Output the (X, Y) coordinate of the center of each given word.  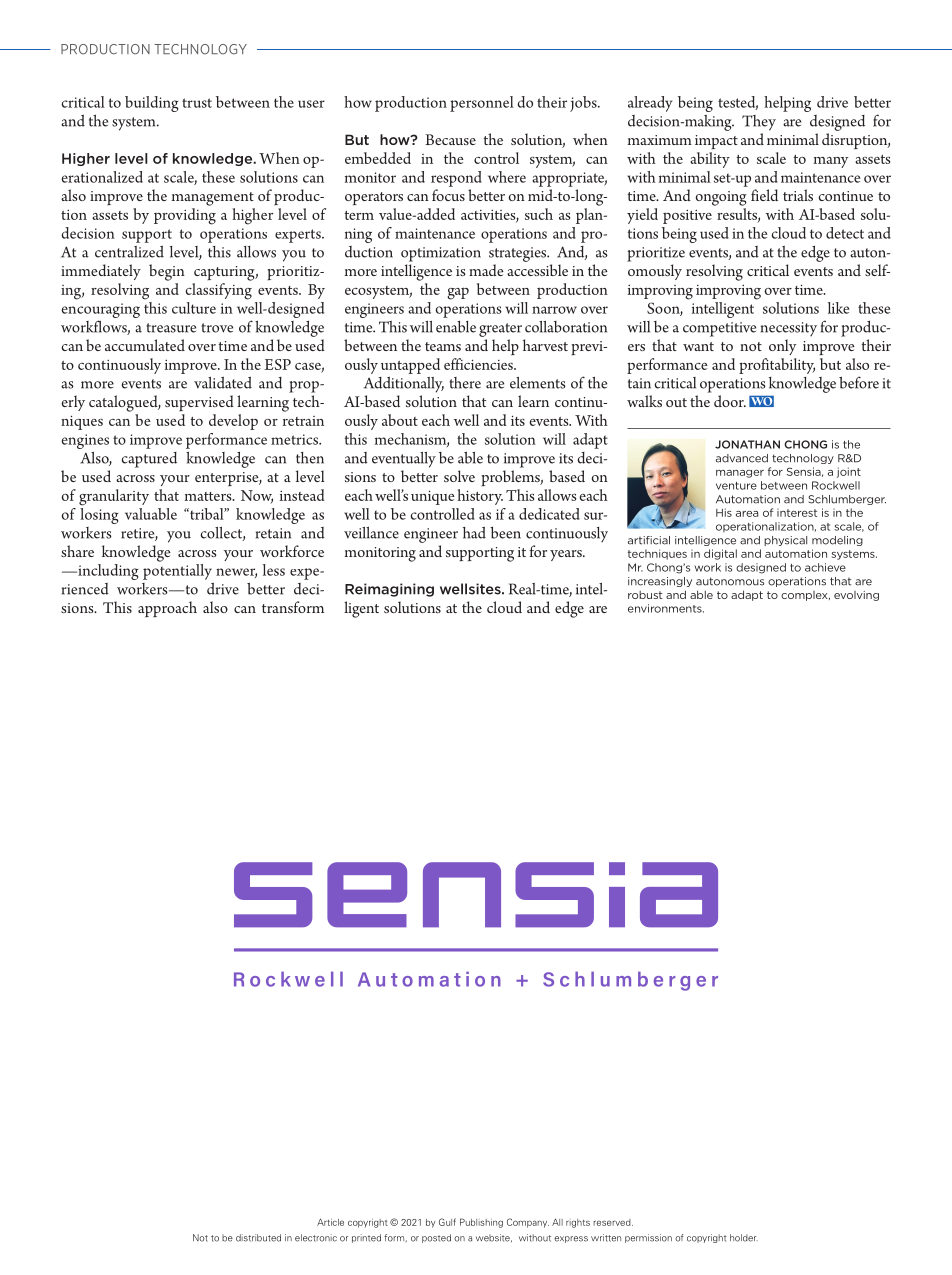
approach (167, 609)
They (759, 123)
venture (736, 486)
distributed (258, 1238)
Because (450, 139)
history (480, 497)
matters (209, 496)
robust (645, 595)
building (151, 104)
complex (805, 596)
